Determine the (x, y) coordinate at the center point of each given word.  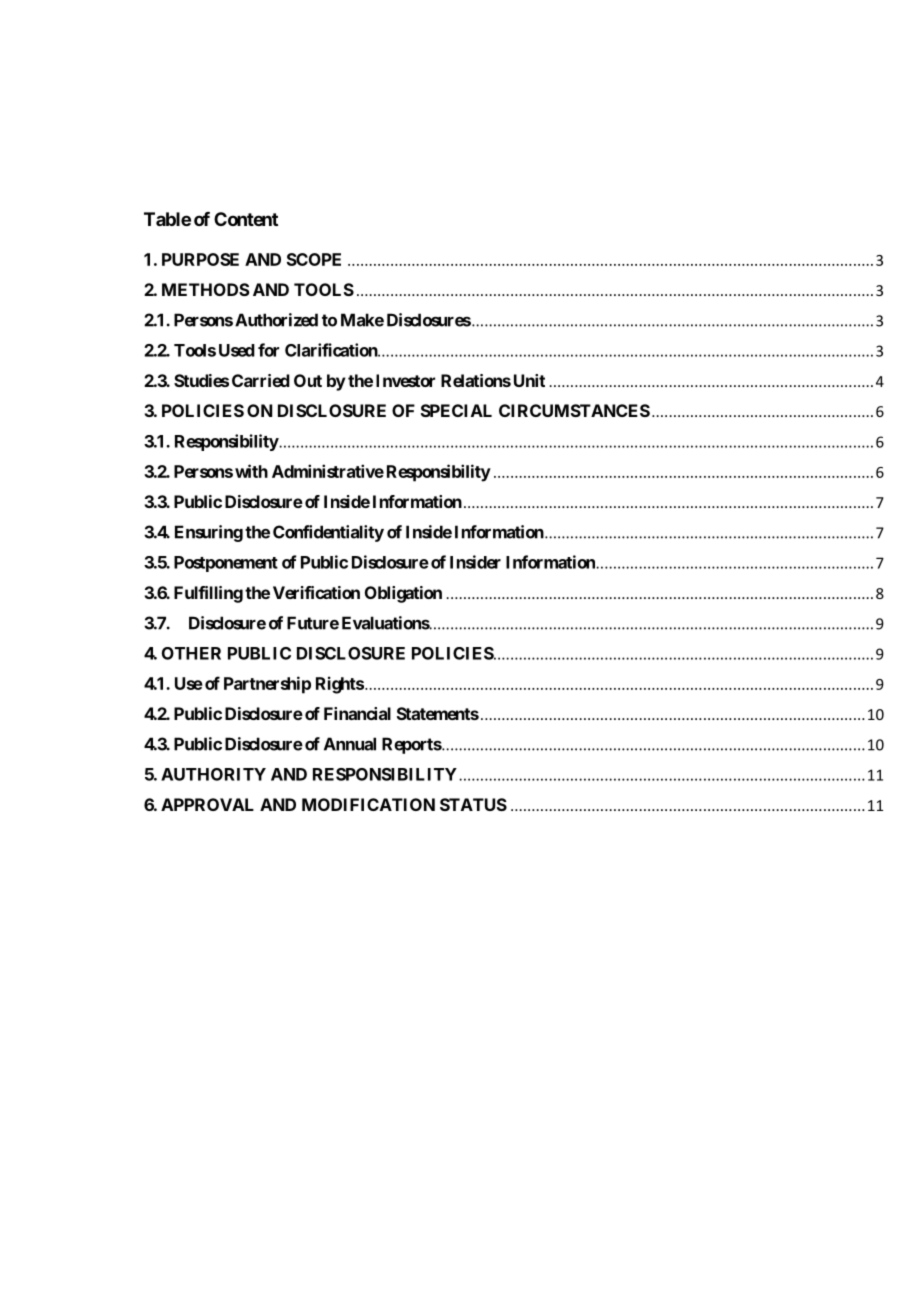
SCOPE (314, 259)
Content (246, 219)
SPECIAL (456, 410)
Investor (405, 380)
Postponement (226, 564)
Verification (316, 592)
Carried (261, 380)
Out (308, 380)
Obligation (403, 594)
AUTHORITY (213, 774)
